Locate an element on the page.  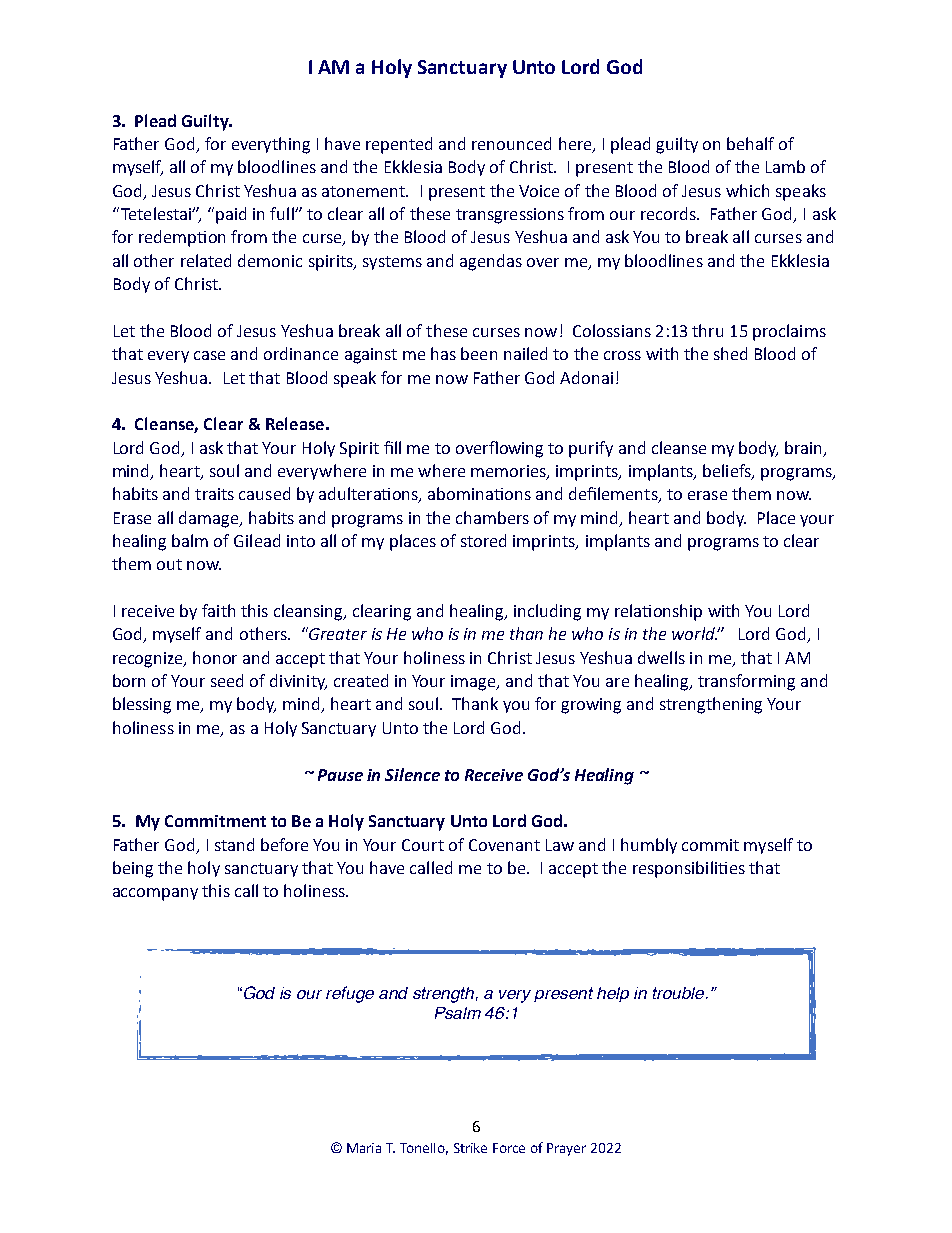
stand is located at coordinates (234, 844).
